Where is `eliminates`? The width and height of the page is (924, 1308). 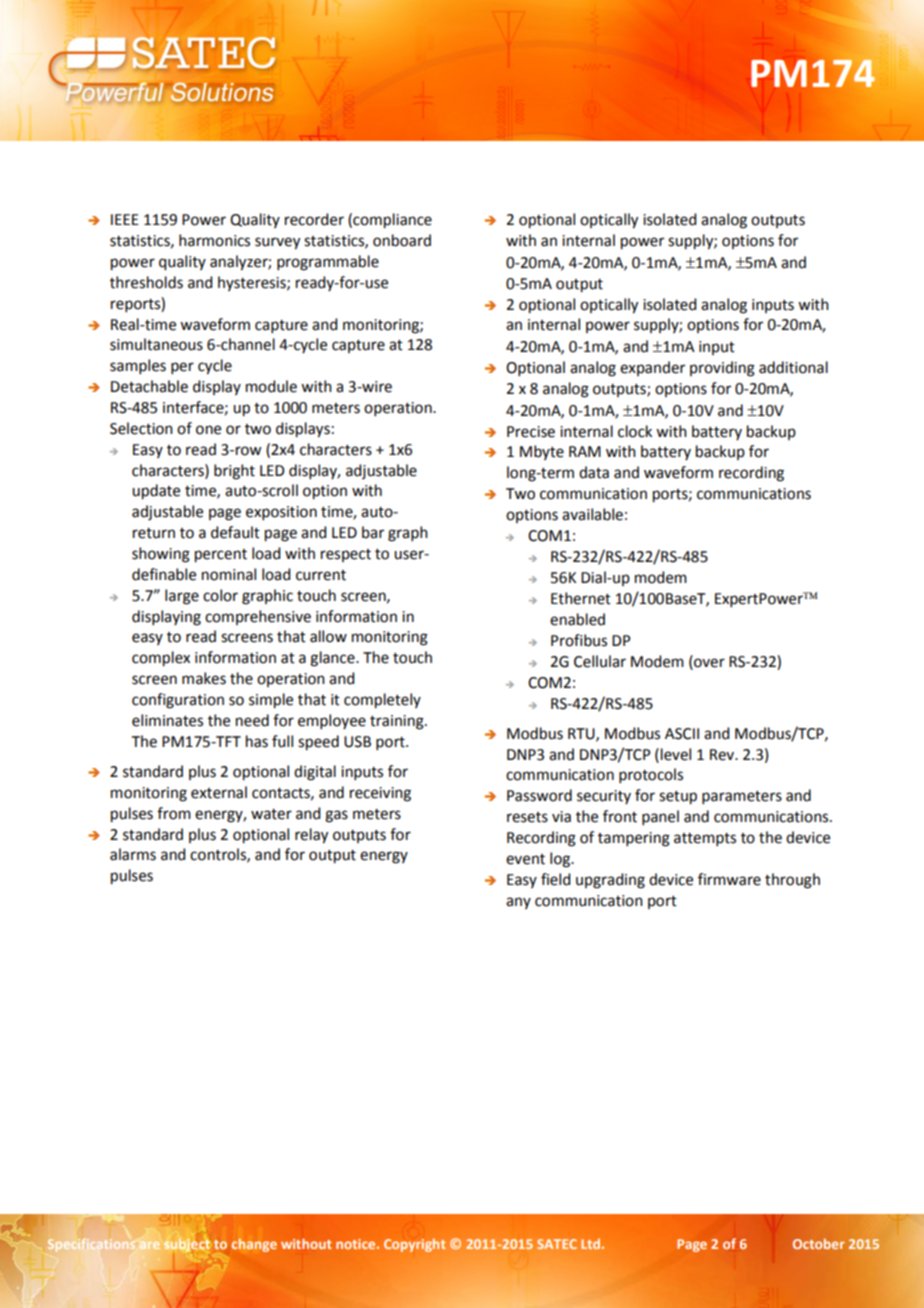
eliminates is located at coordinates (167, 720).
